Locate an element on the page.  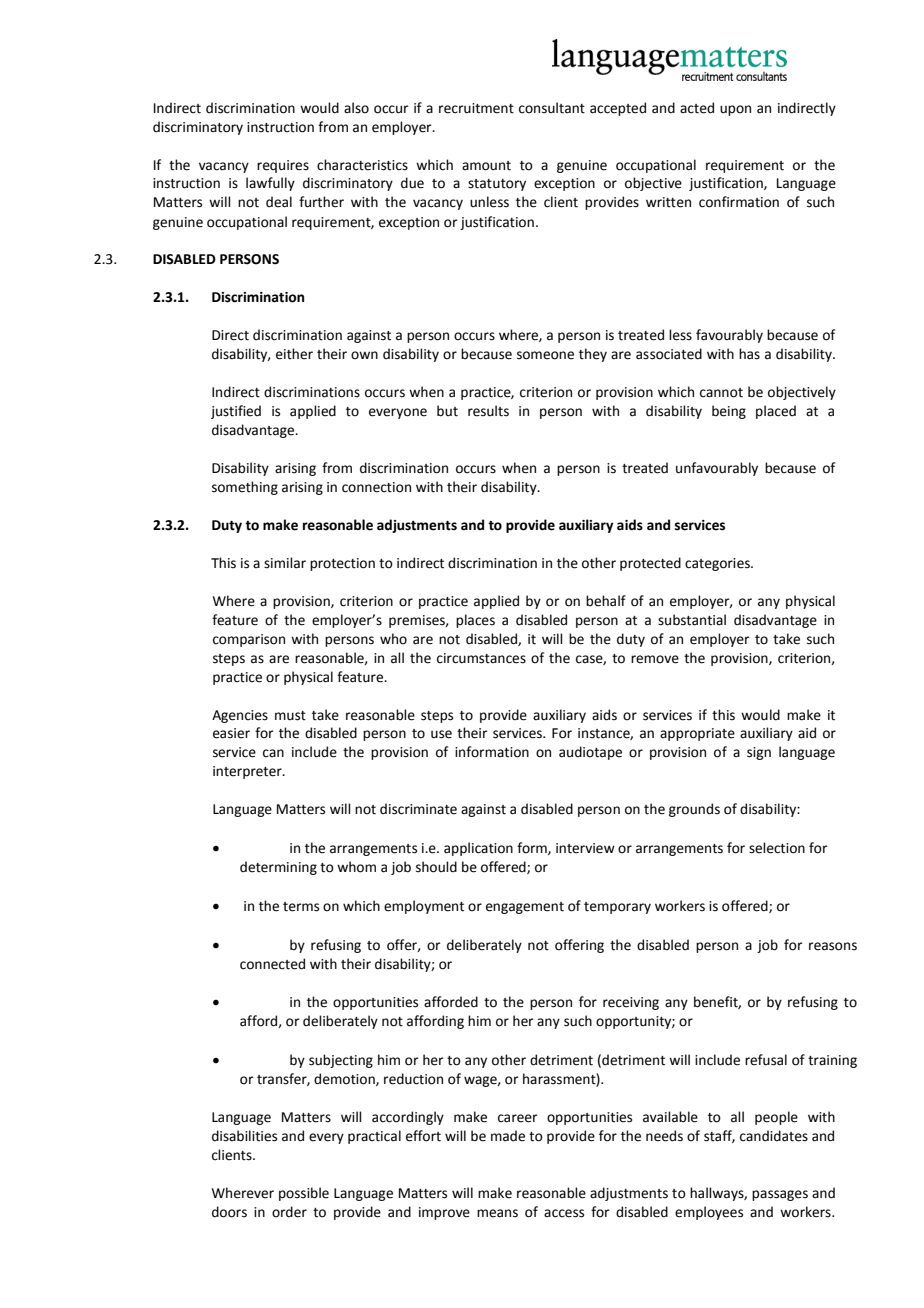
application is located at coordinates (478, 849).
